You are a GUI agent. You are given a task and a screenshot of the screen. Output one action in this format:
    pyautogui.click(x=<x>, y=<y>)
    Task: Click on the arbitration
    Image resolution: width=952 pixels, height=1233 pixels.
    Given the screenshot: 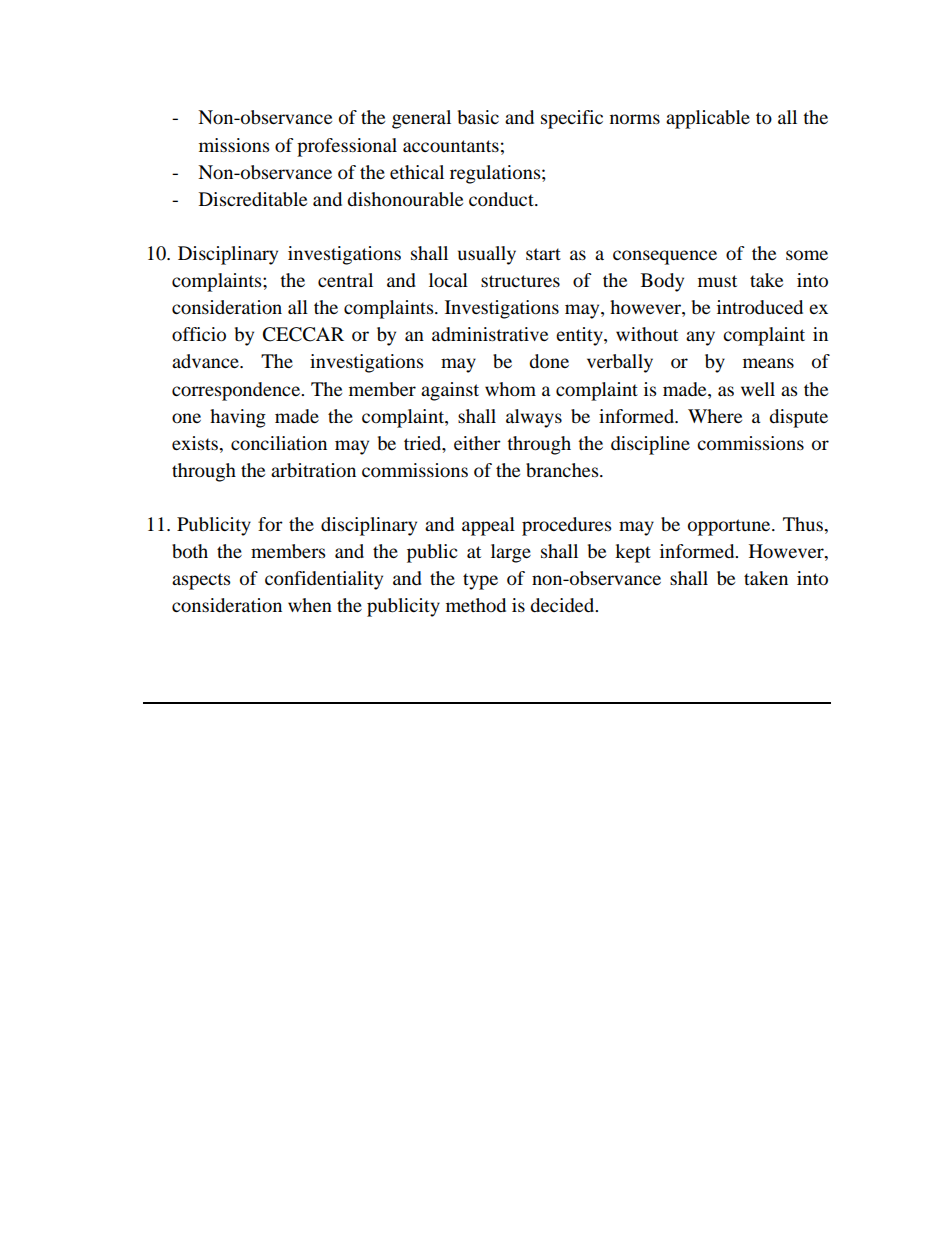 What is the action you would take?
    pyautogui.click(x=313, y=470)
